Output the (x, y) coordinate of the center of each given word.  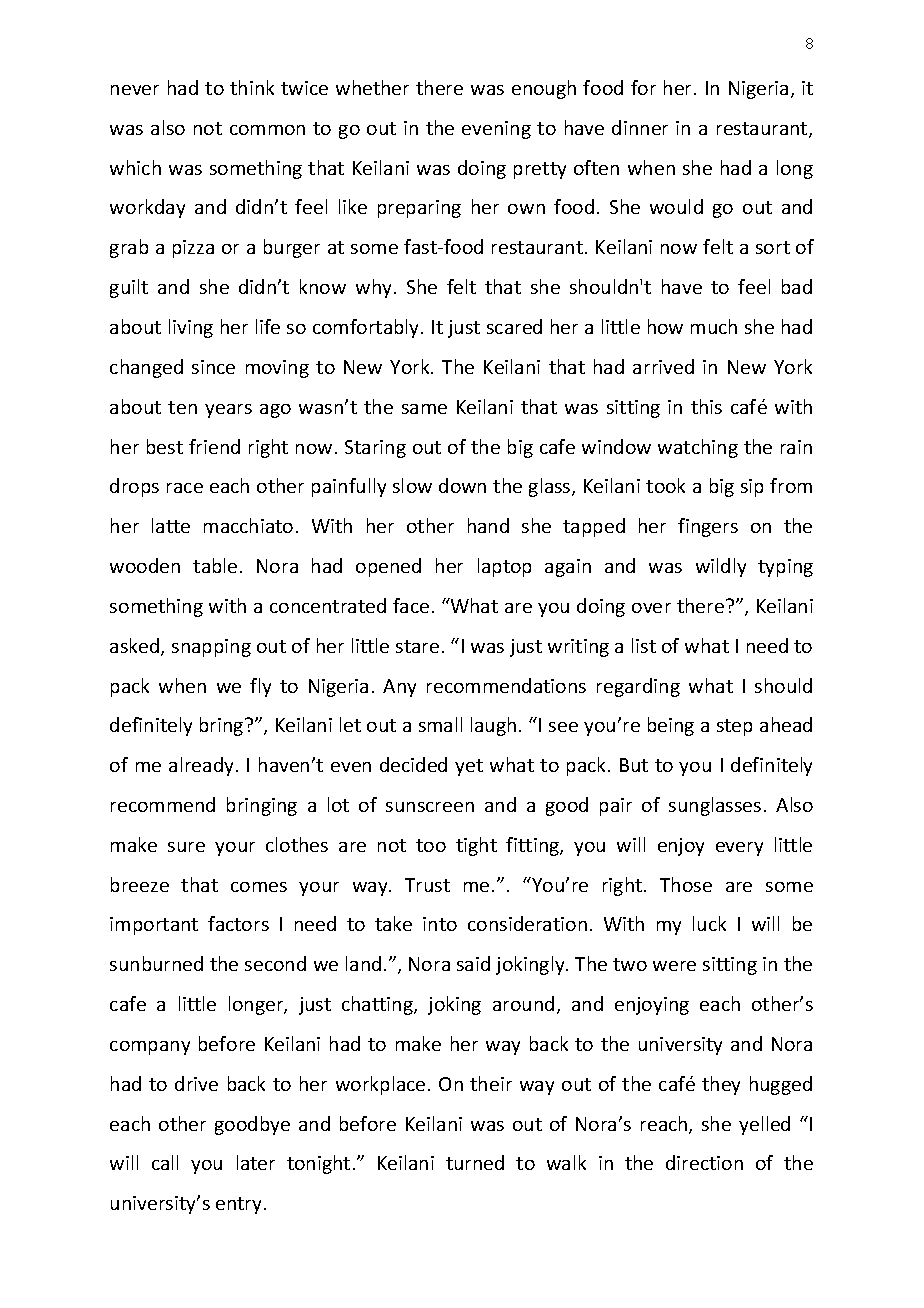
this (706, 406)
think (252, 87)
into (440, 924)
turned (475, 1162)
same (424, 409)
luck (709, 923)
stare (417, 646)
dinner (640, 127)
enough (544, 89)
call (165, 1162)
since (213, 367)
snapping (211, 648)
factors (238, 923)
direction (704, 1162)
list (644, 645)
